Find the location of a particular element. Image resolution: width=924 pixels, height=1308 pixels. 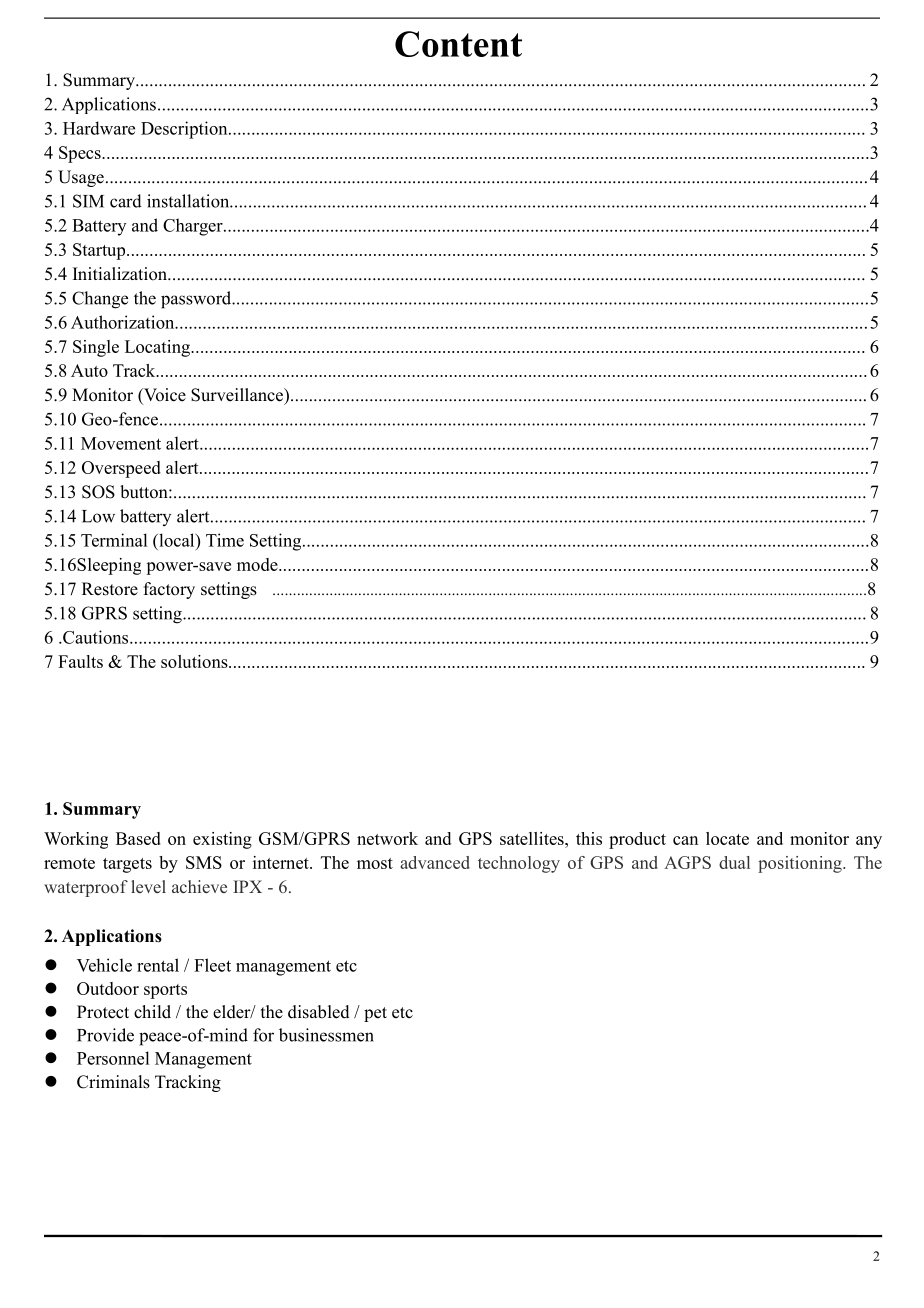

Time is located at coordinates (225, 540).
